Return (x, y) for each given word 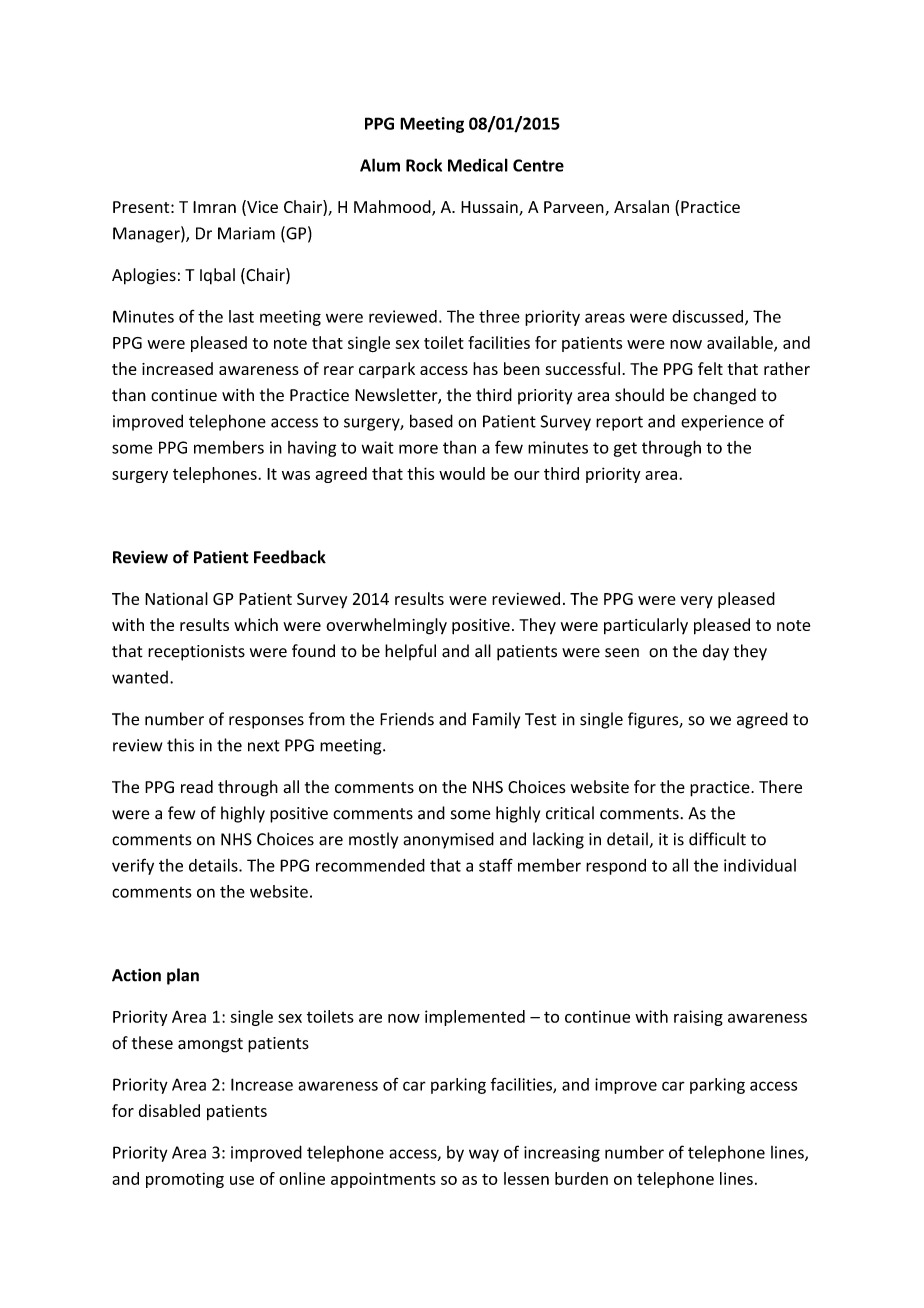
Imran (214, 207)
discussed (709, 317)
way (484, 1155)
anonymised (448, 840)
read (197, 787)
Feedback (290, 557)
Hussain (490, 208)
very (697, 602)
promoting (185, 1180)
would (462, 473)
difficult (717, 839)
